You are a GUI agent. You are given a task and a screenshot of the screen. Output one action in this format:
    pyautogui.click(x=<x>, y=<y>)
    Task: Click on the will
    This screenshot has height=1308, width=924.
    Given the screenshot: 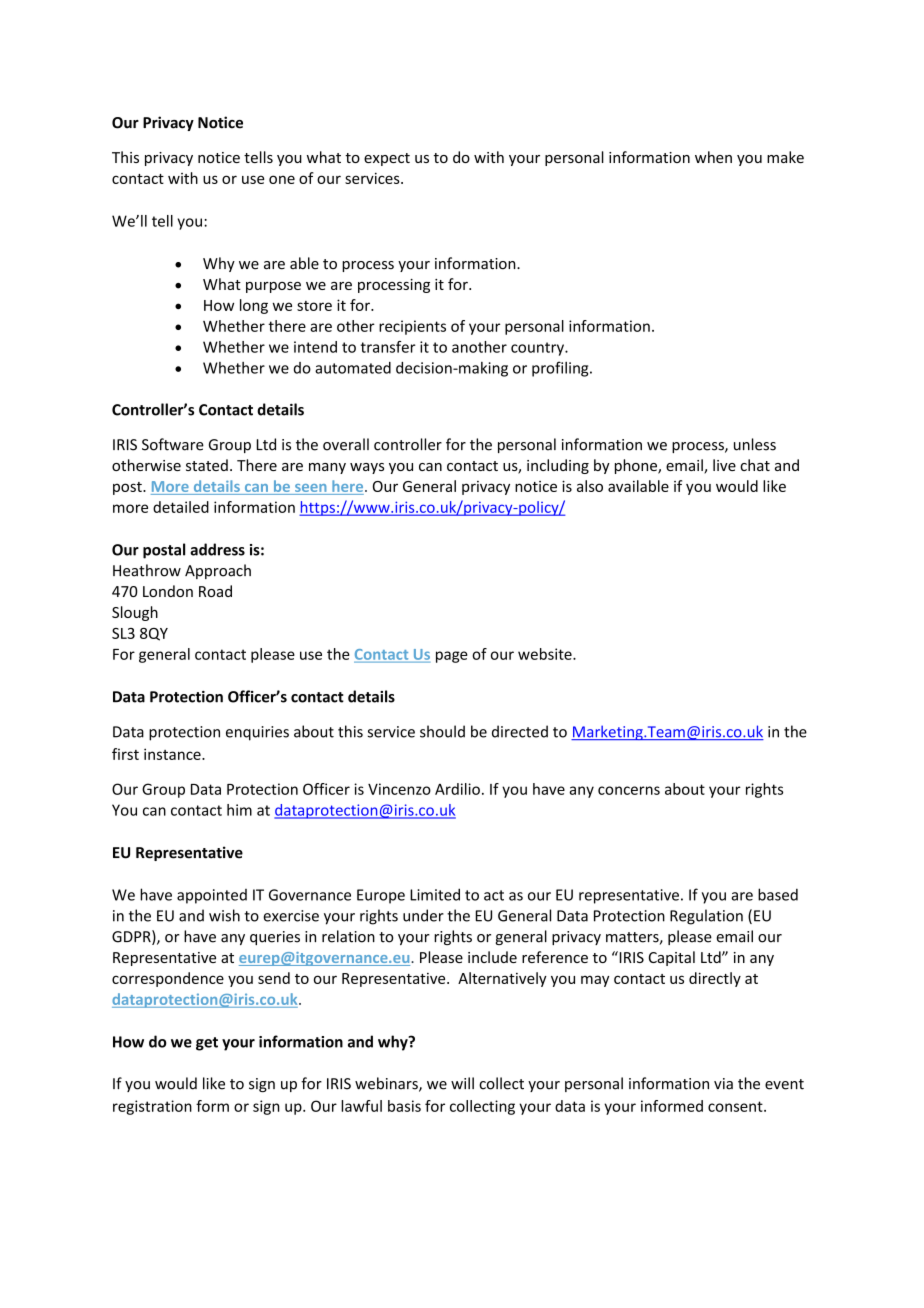 What is the action you would take?
    pyautogui.click(x=462, y=1083)
